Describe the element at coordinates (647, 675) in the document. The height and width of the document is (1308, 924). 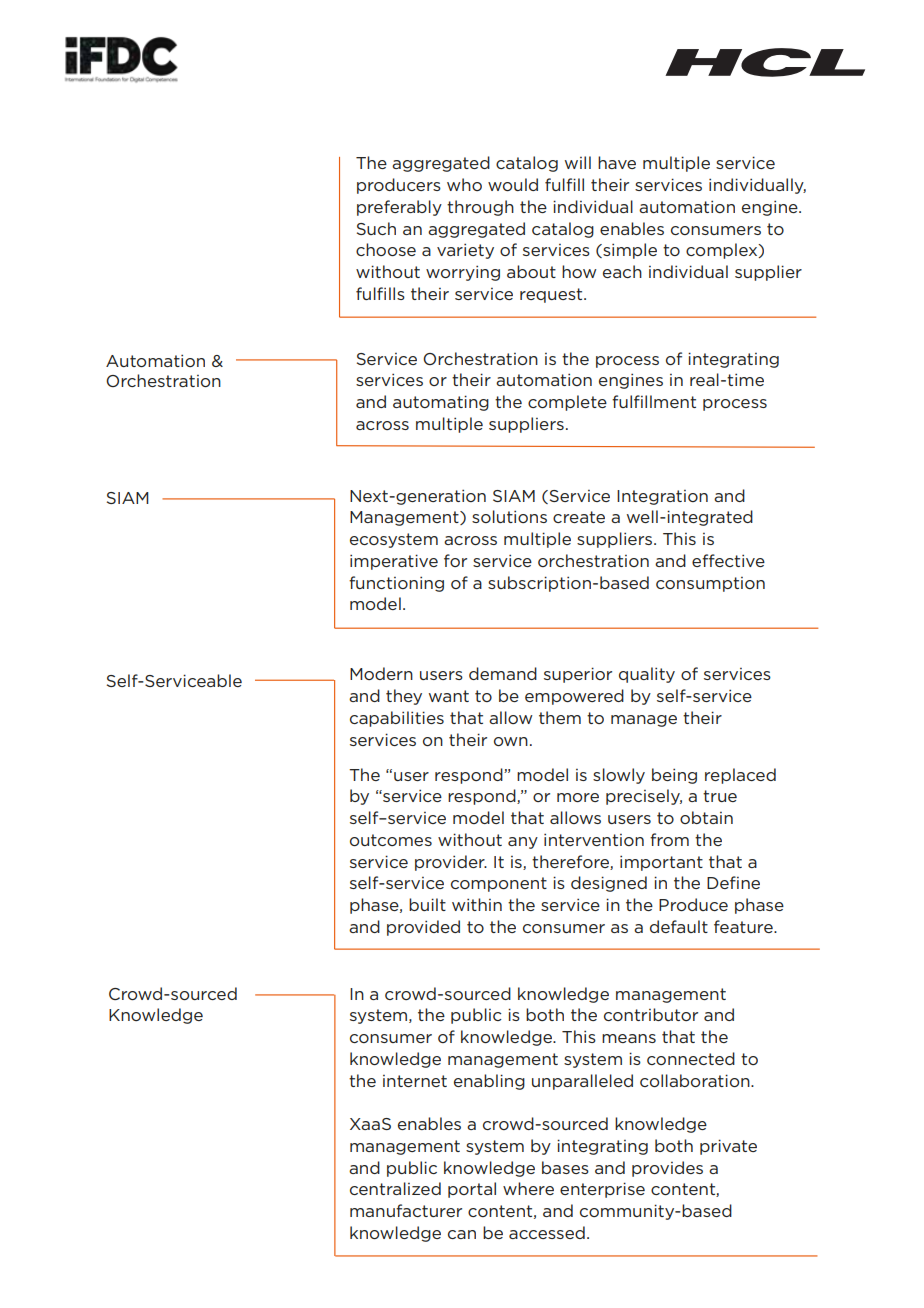
I see `quality` at that location.
